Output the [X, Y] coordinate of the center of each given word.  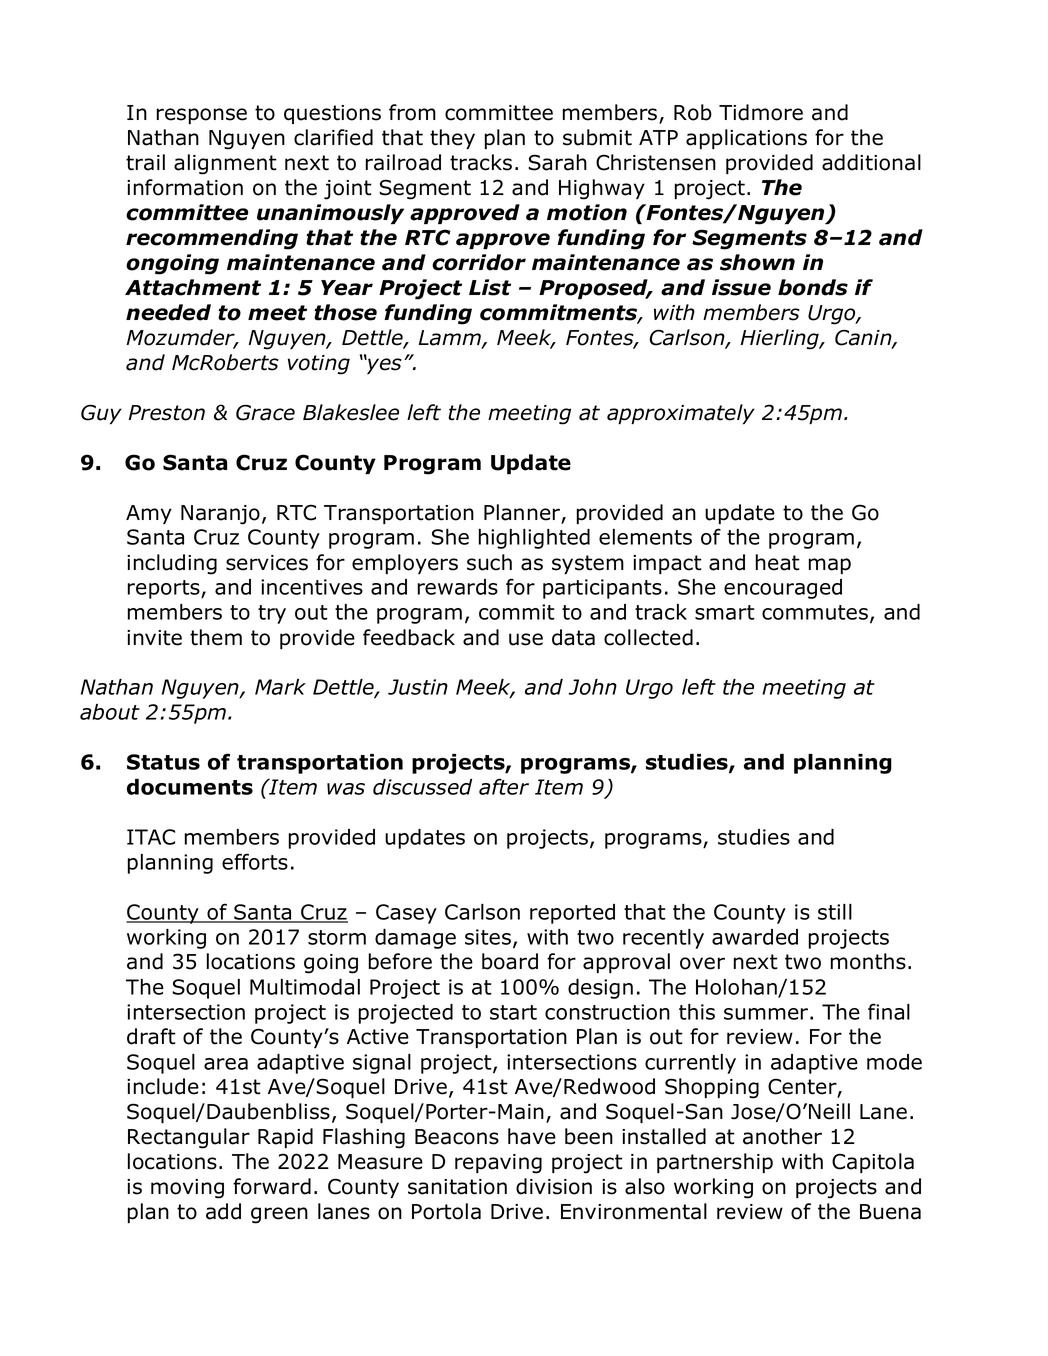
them [216, 637]
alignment [225, 164]
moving [187, 1189]
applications [746, 139]
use [526, 639]
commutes [816, 614]
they [452, 139]
